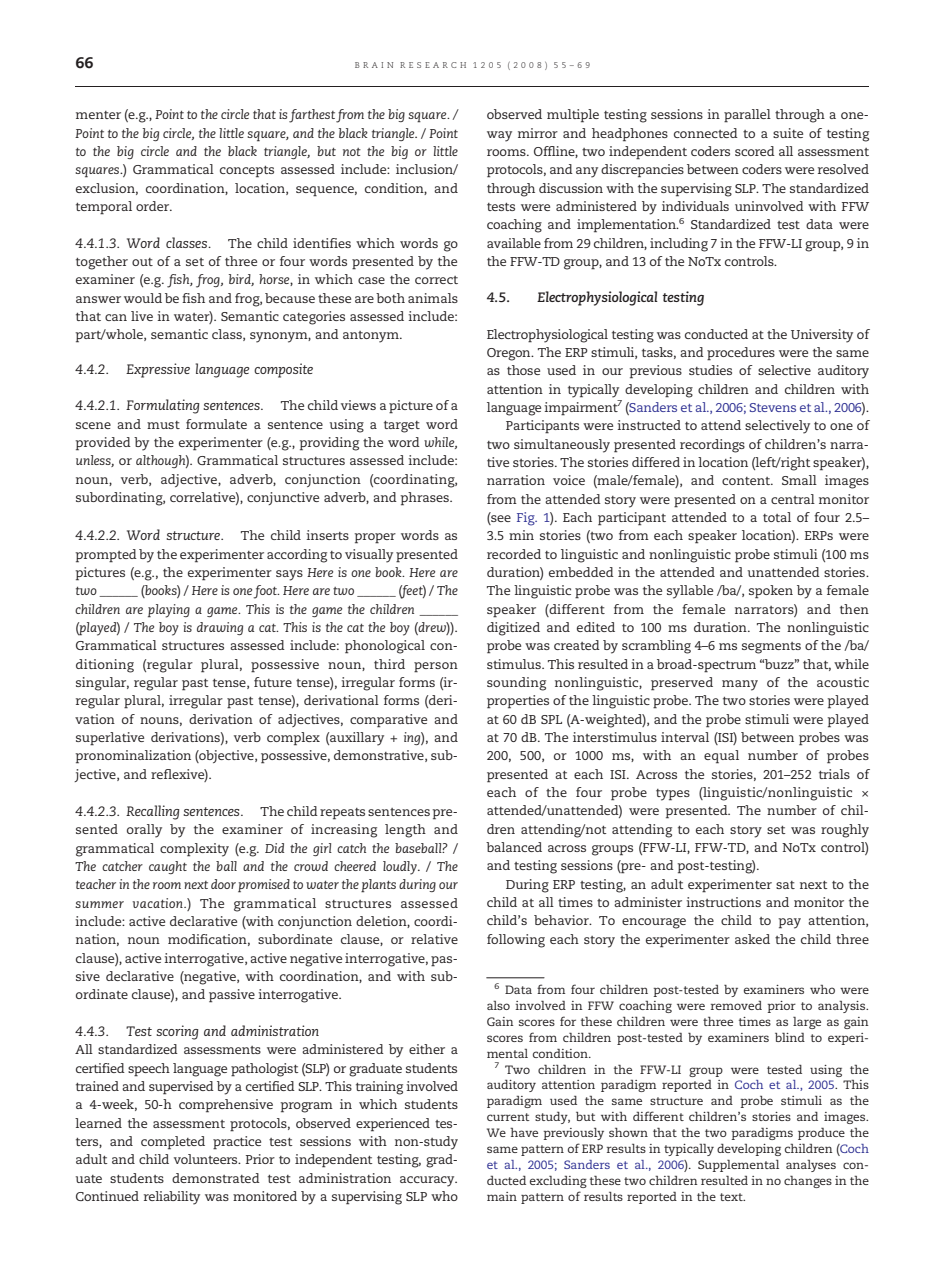 This screenshot has width=952, height=1270. Describe the element at coordinates (428, 1181) in the screenshot. I see `accuracy` at that location.
